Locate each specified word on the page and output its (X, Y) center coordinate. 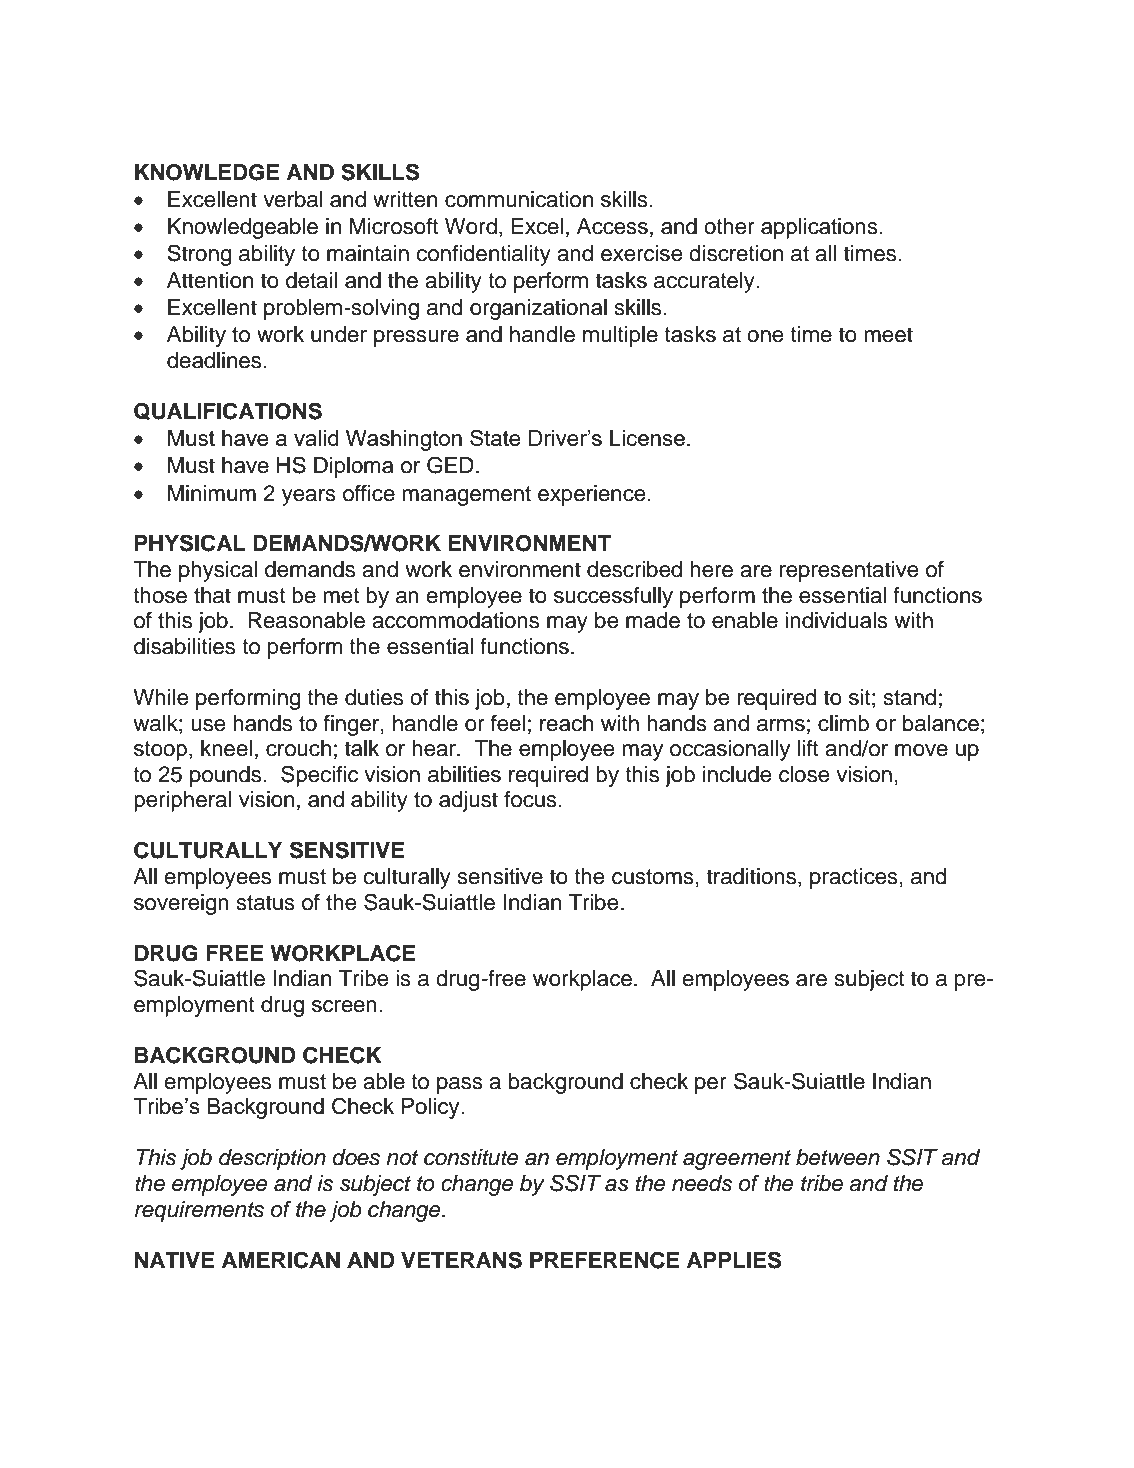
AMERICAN (281, 1260)
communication (519, 199)
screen (344, 1006)
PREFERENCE (605, 1260)
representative (849, 571)
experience (591, 495)
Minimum (212, 493)
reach (566, 723)
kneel (226, 748)
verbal (293, 199)
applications (819, 228)
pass (460, 1085)
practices (854, 878)
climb (843, 723)
